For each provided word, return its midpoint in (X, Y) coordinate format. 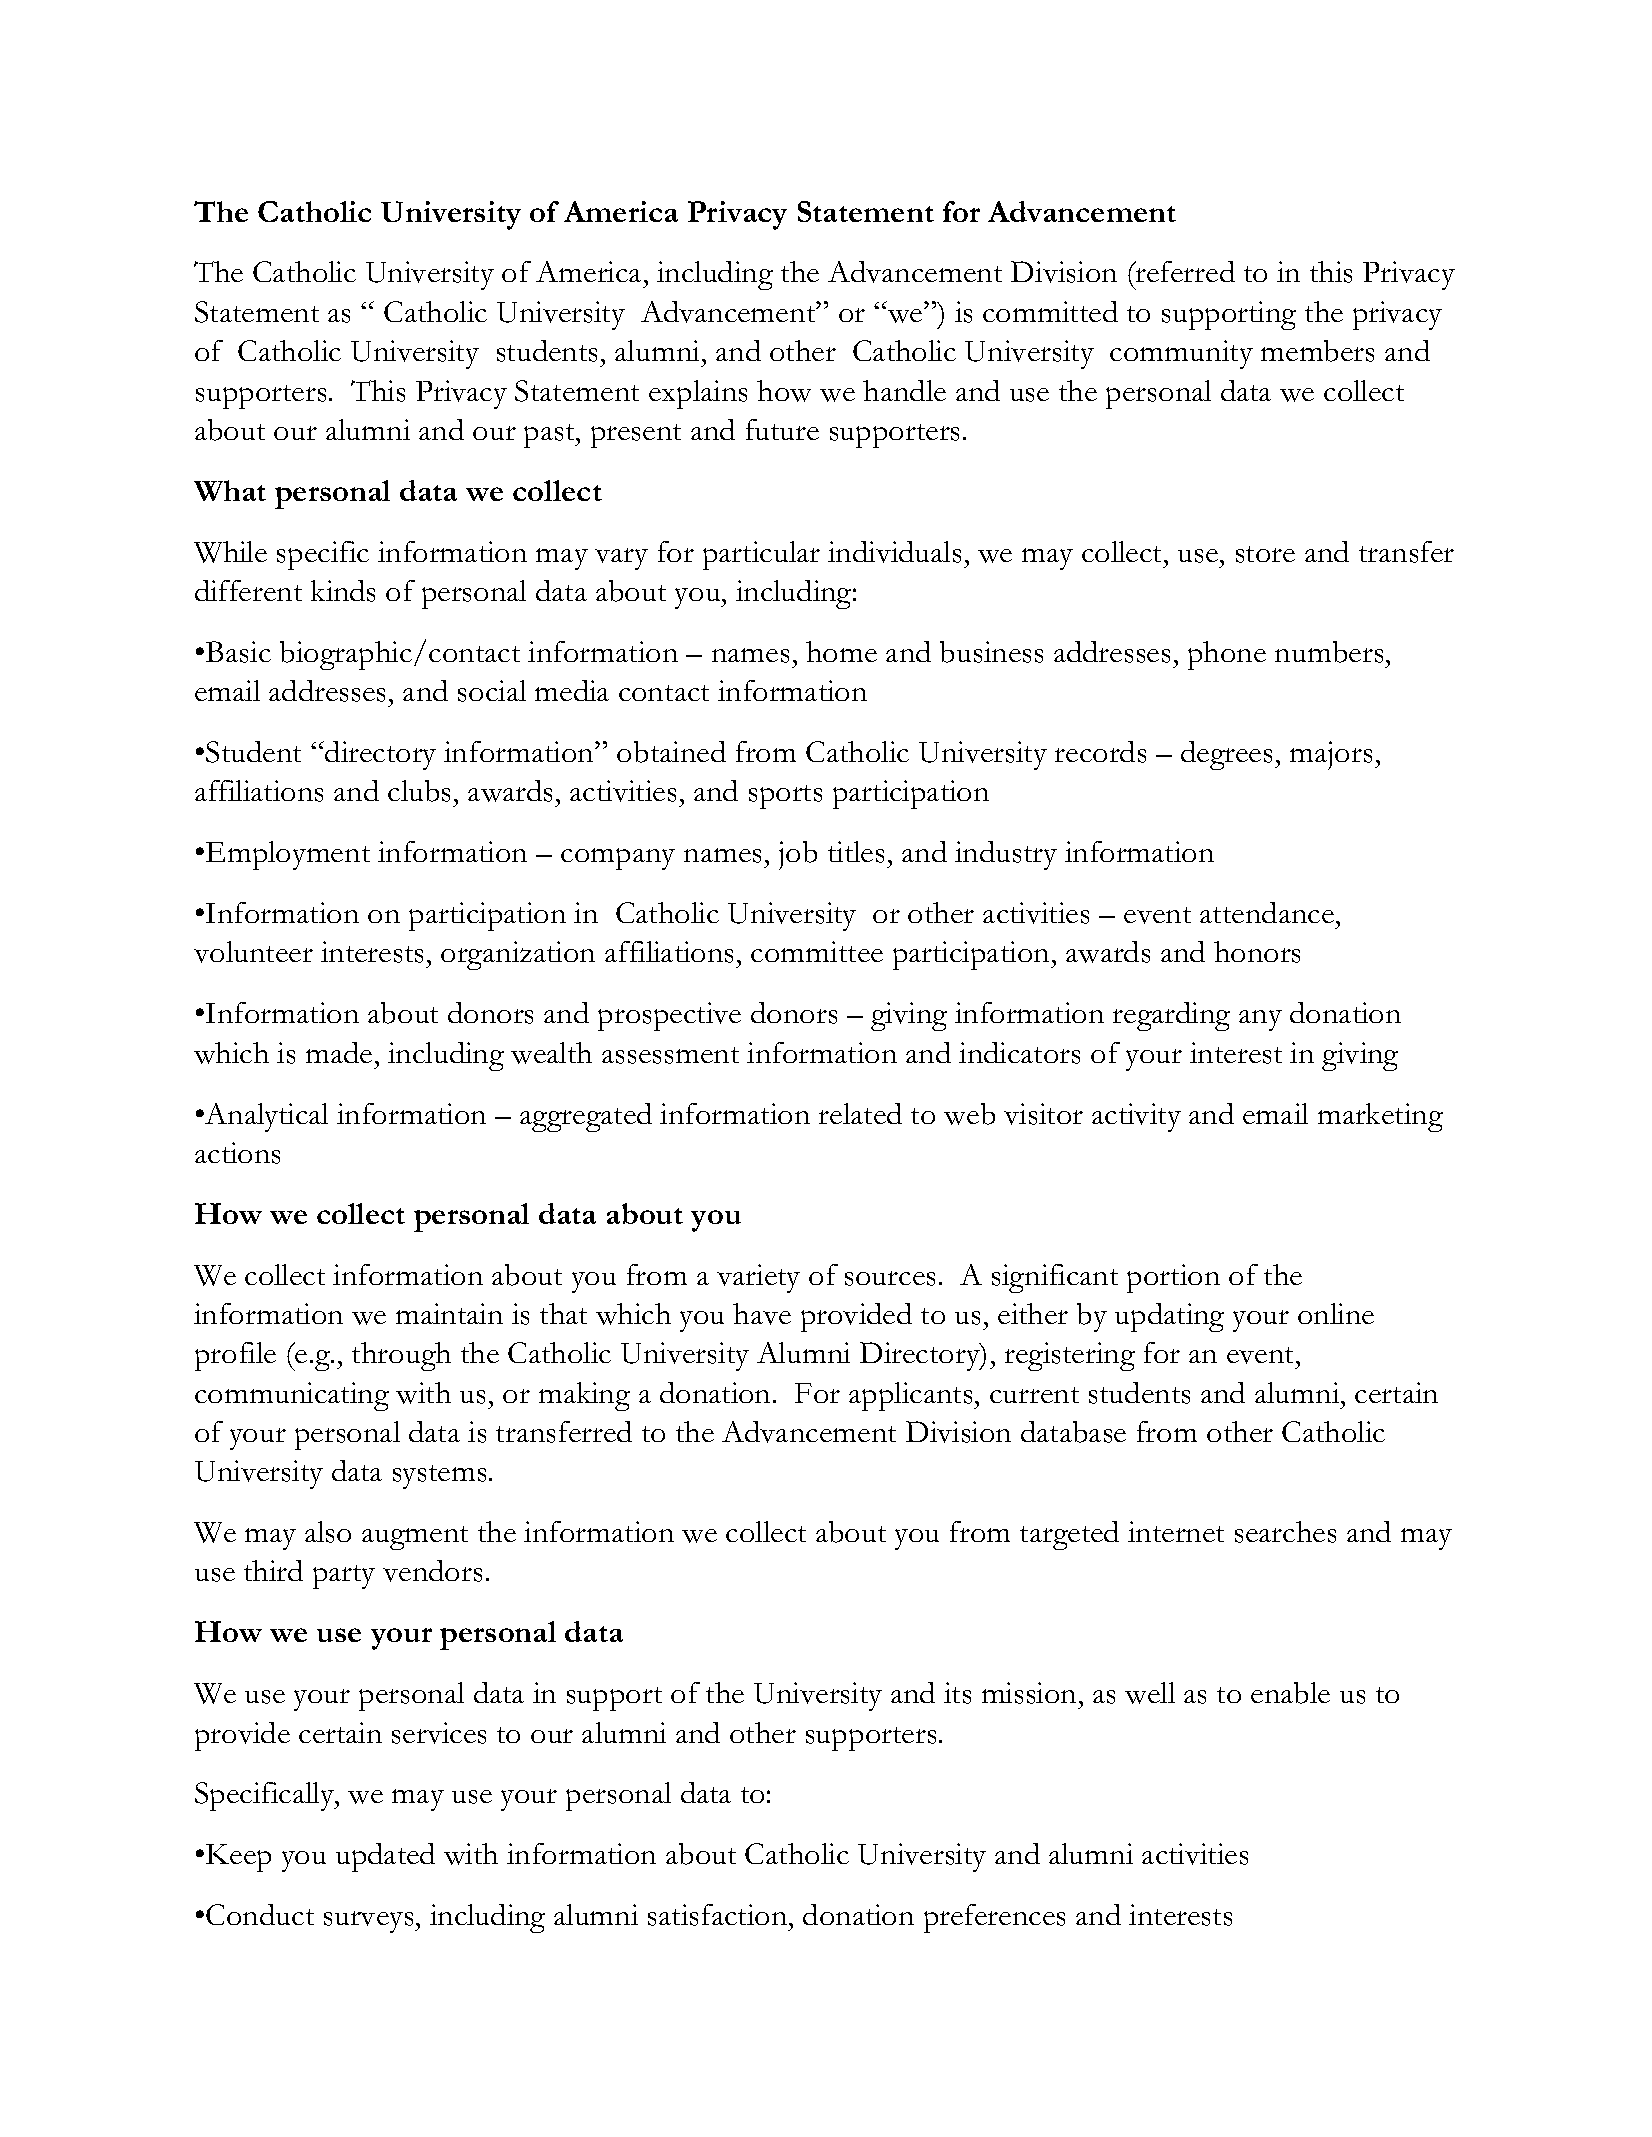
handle (904, 390)
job (798, 855)
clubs (419, 791)
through (401, 1356)
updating (1169, 1317)
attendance (1267, 912)
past (550, 436)
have (762, 1314)
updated (385, 1857)
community (1181, 354)
